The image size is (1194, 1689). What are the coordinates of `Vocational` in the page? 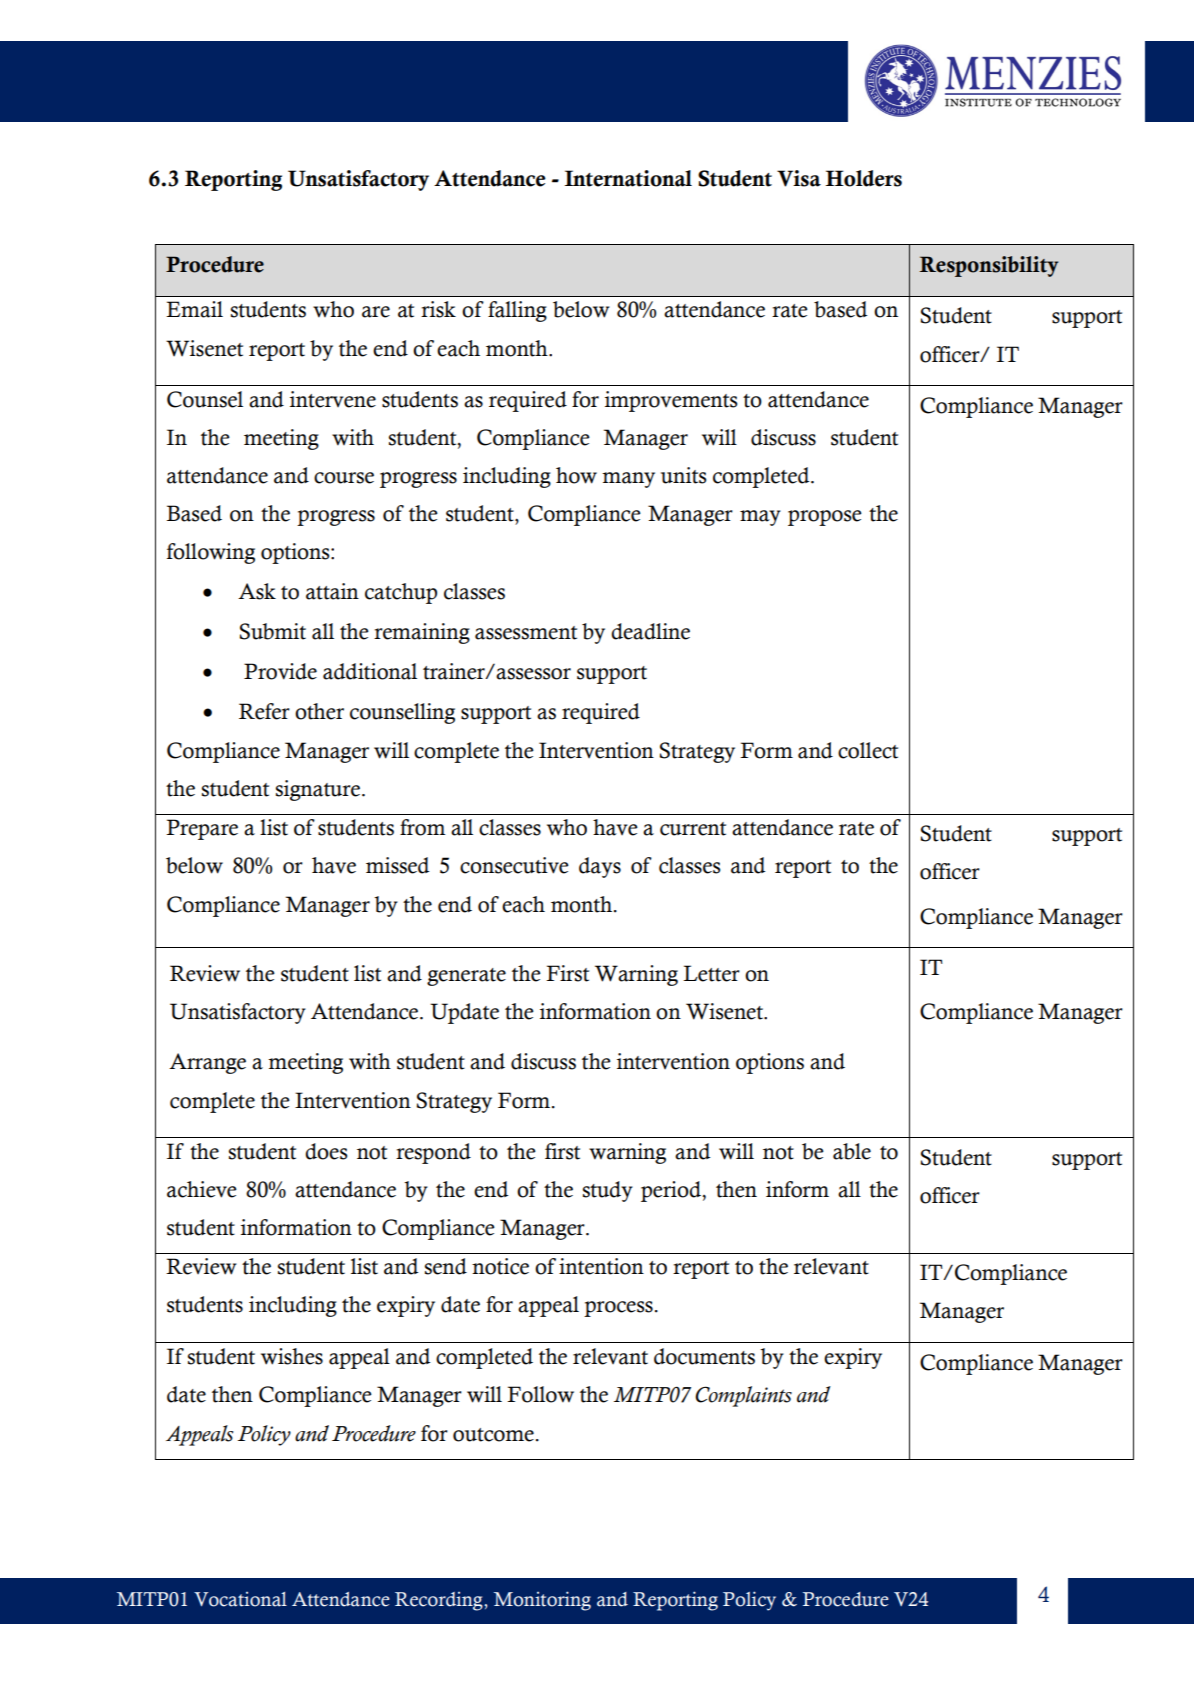 It's located at (240, 1599).
